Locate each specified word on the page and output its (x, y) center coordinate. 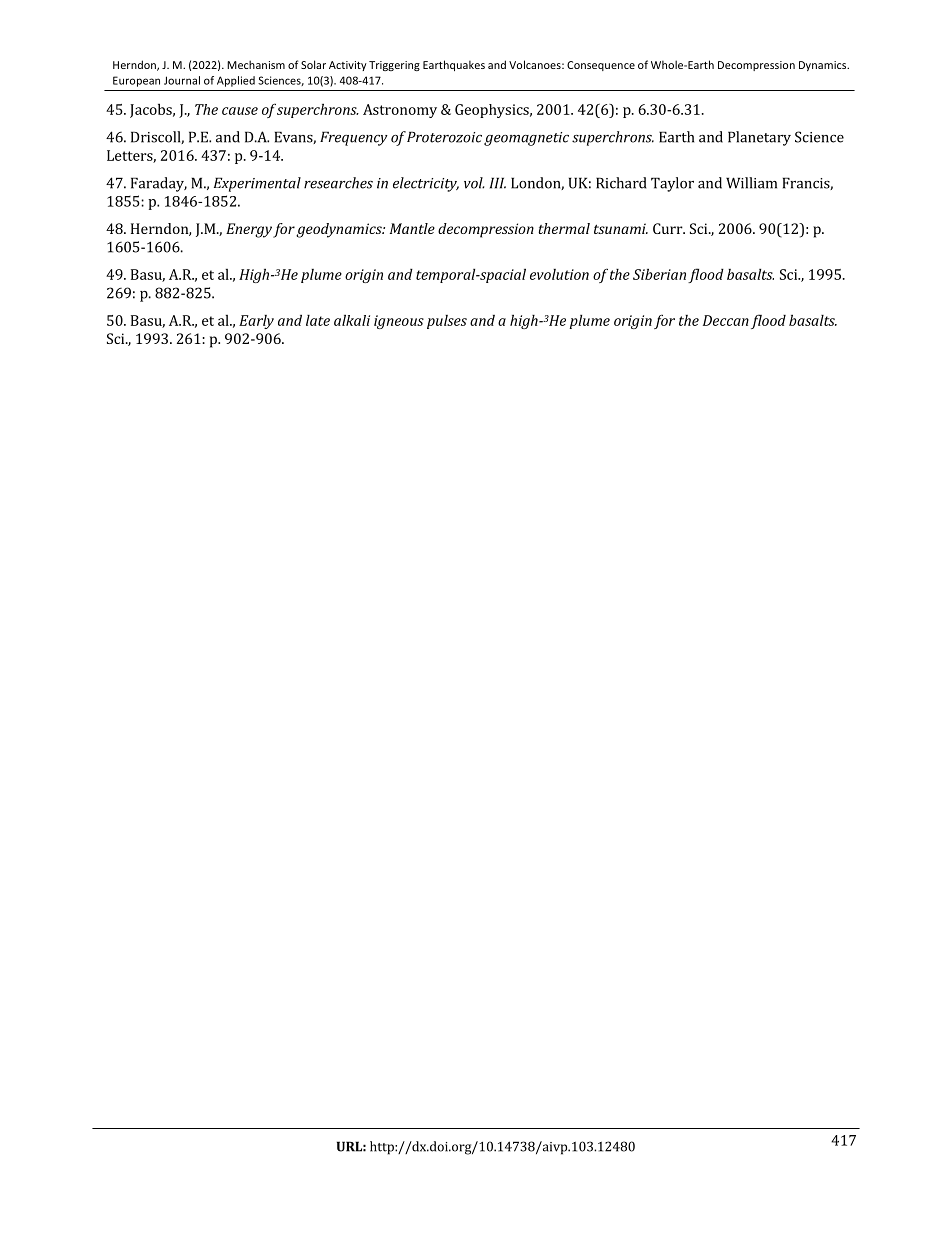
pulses (447, 322)
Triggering (394, 66)
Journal (182, 80)
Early (256, 322)
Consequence (601, 66)
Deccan (726, 320)
